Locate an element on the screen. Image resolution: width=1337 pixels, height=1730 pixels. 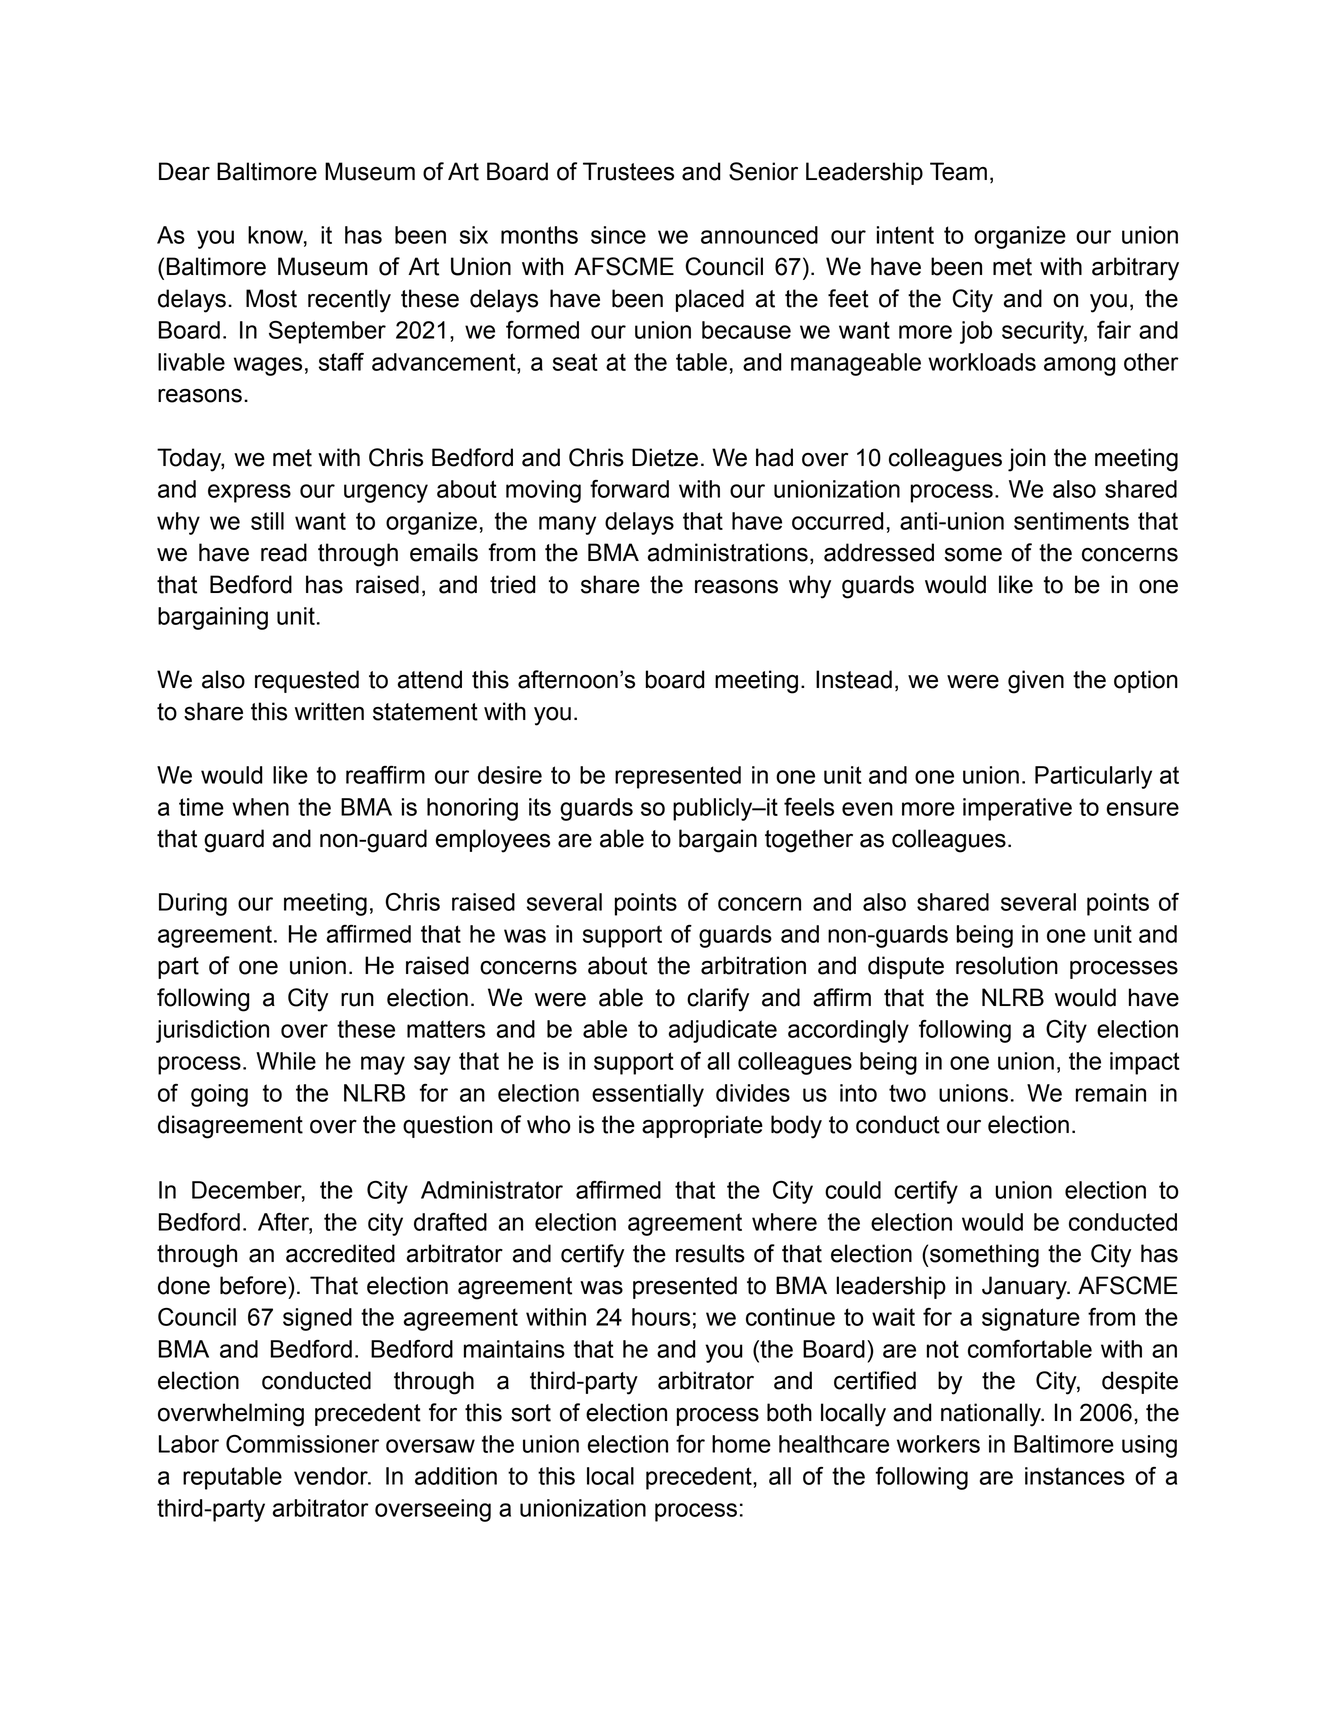
While is located at coordinates (286, 1061).
